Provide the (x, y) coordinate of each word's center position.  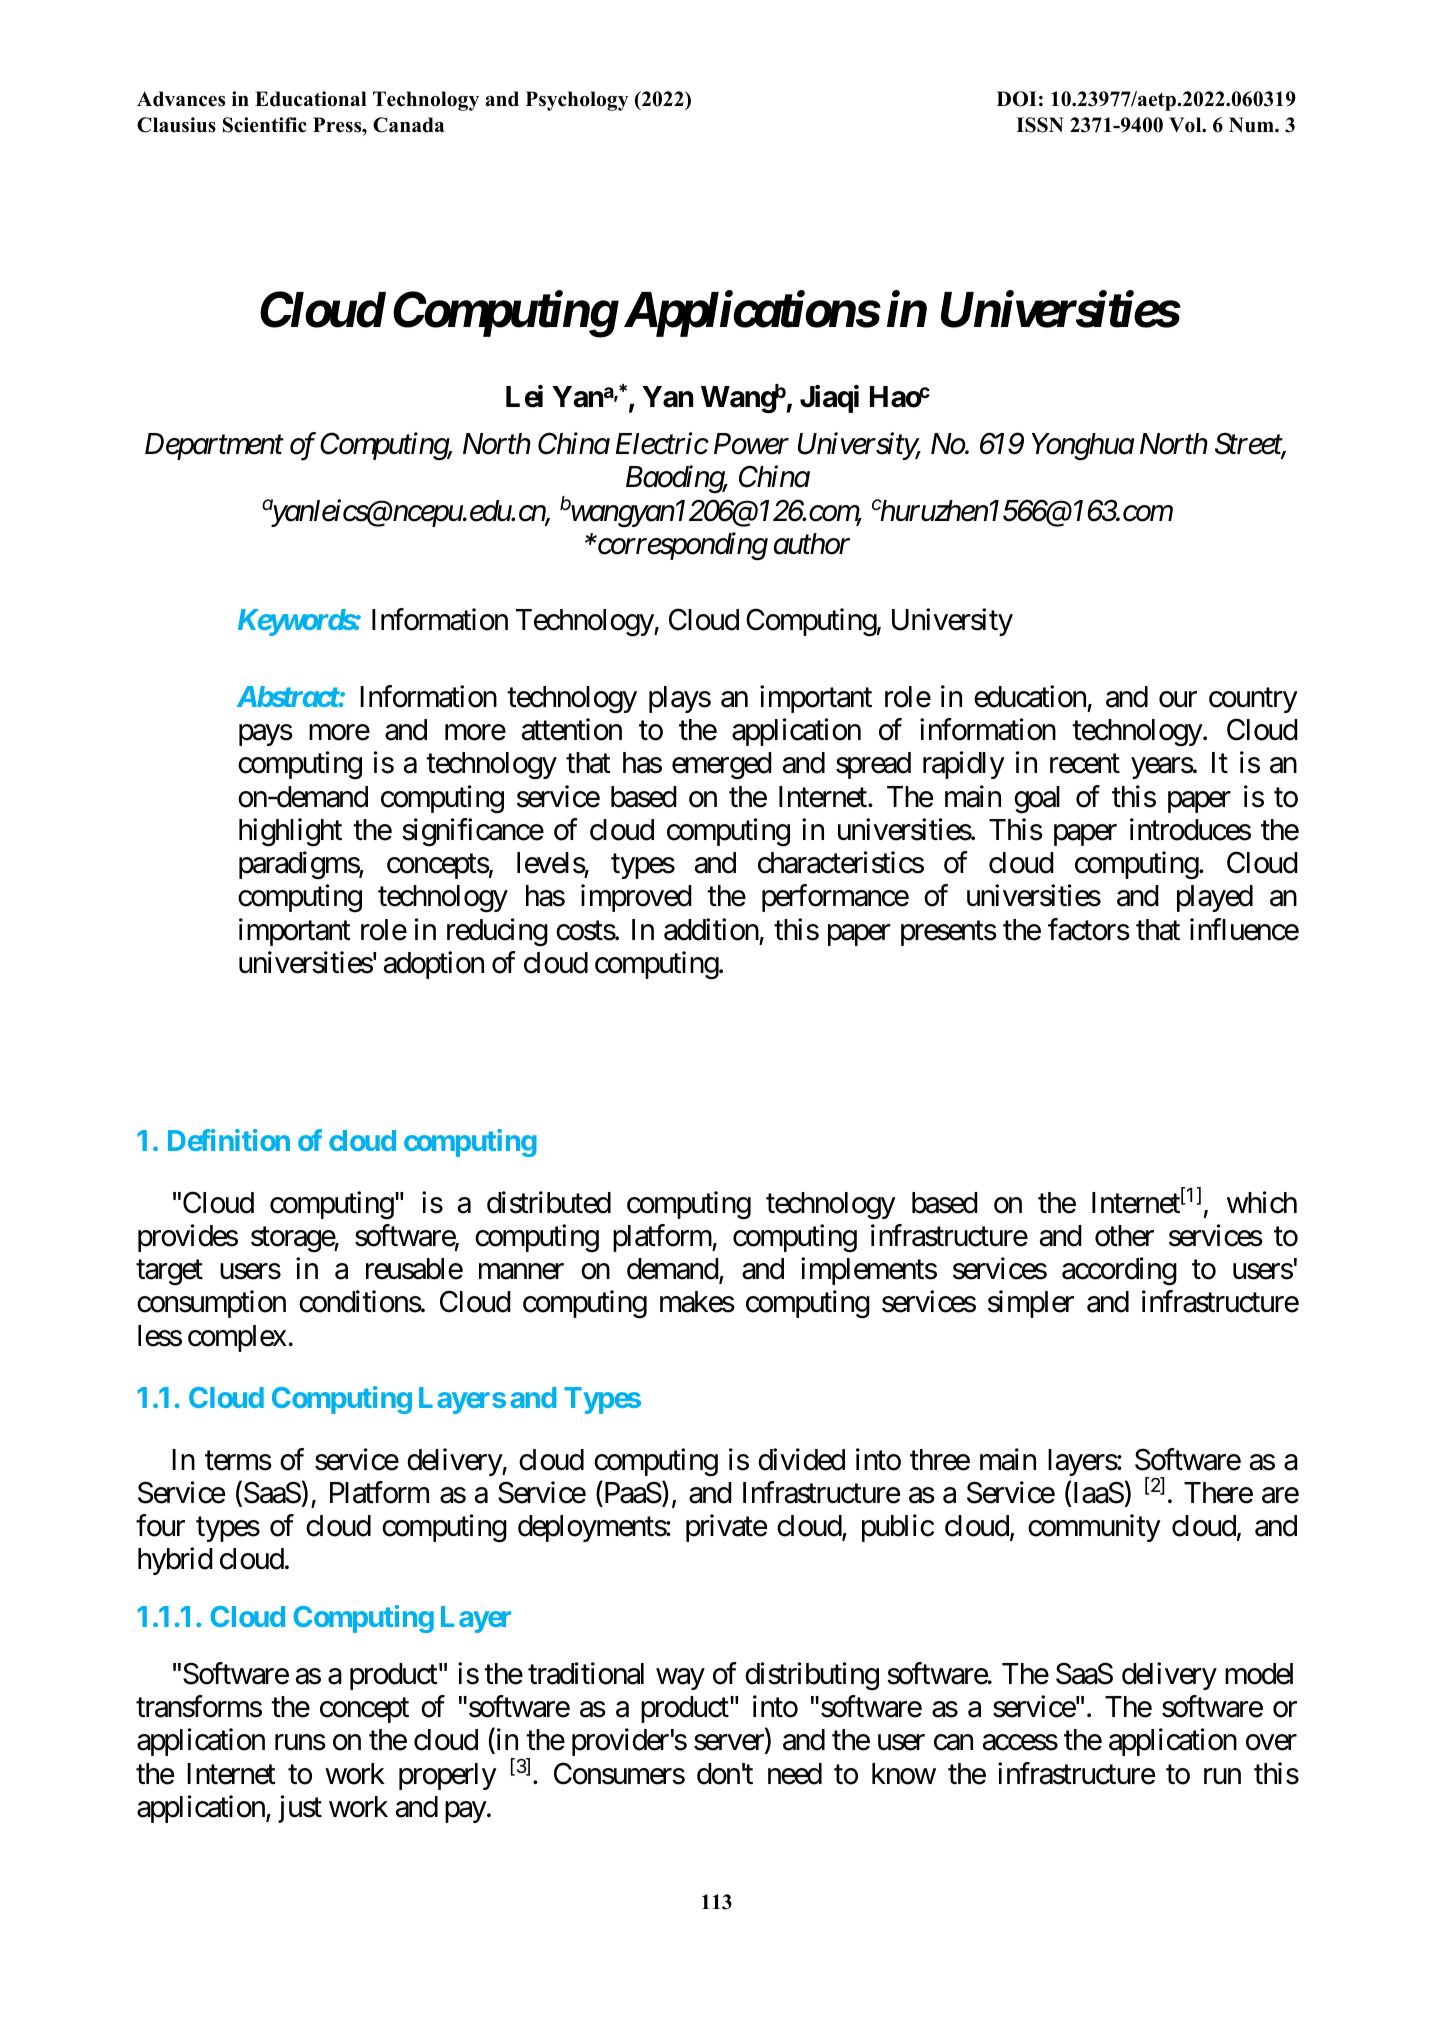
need (795, 1774)
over (1271, 1743)
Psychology (577, 101)
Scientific (265, 125)
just (300, 1809)
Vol (1186, 125)
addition (711, 929)
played (1215, 898)
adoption (434, 965)
